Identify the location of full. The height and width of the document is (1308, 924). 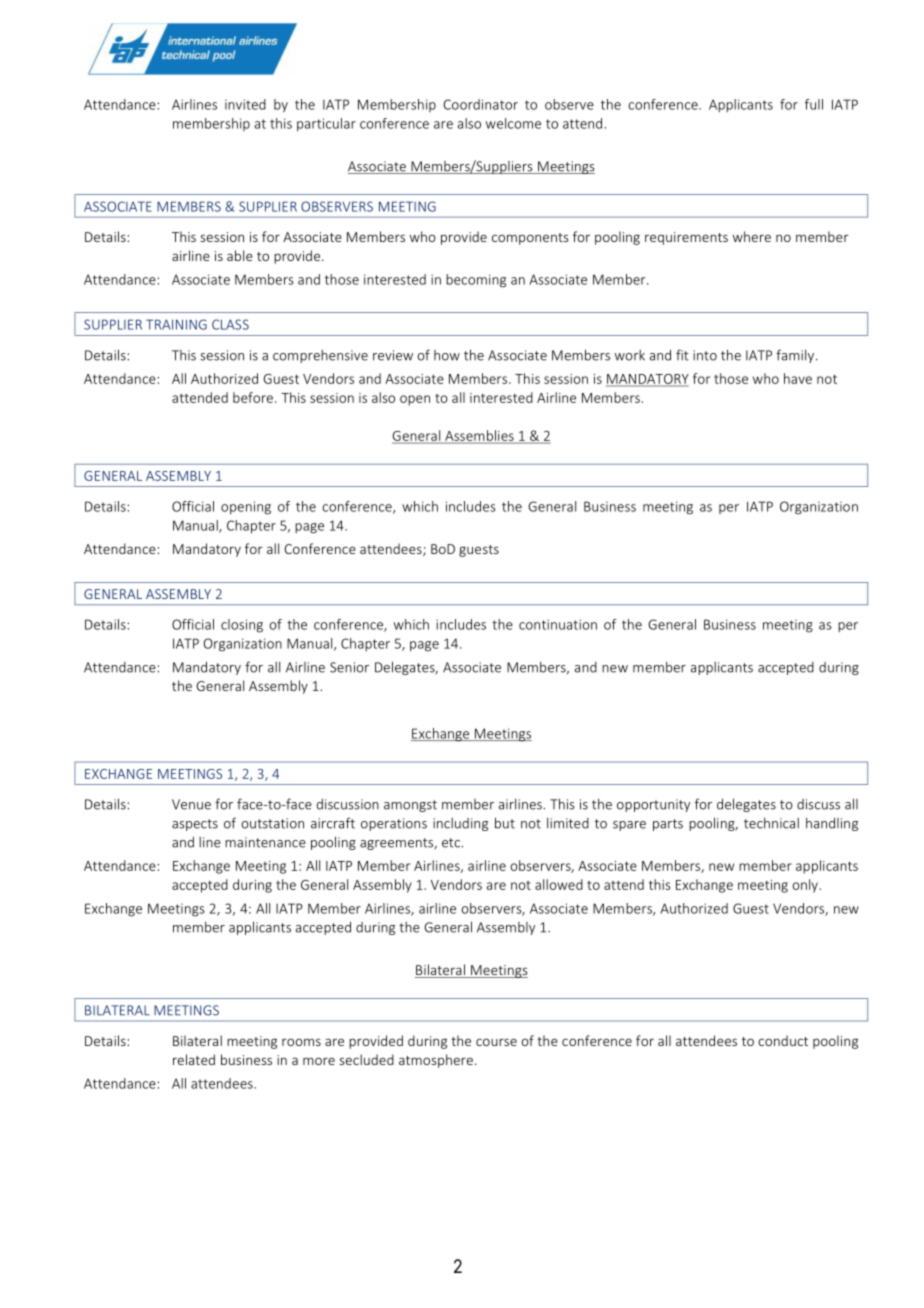
(814, 104).
